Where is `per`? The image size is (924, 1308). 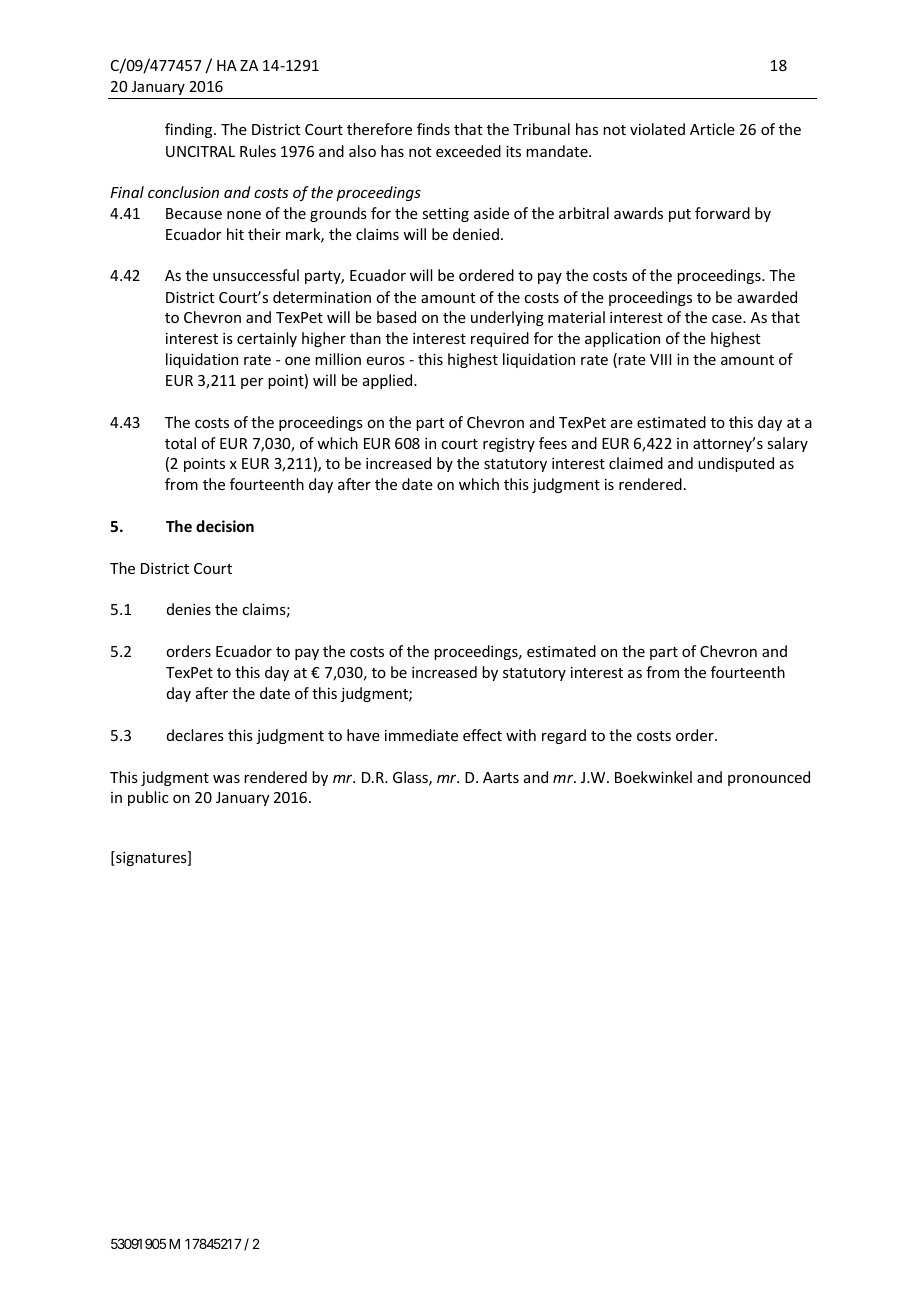 per is located at coordinates (252, 383).
